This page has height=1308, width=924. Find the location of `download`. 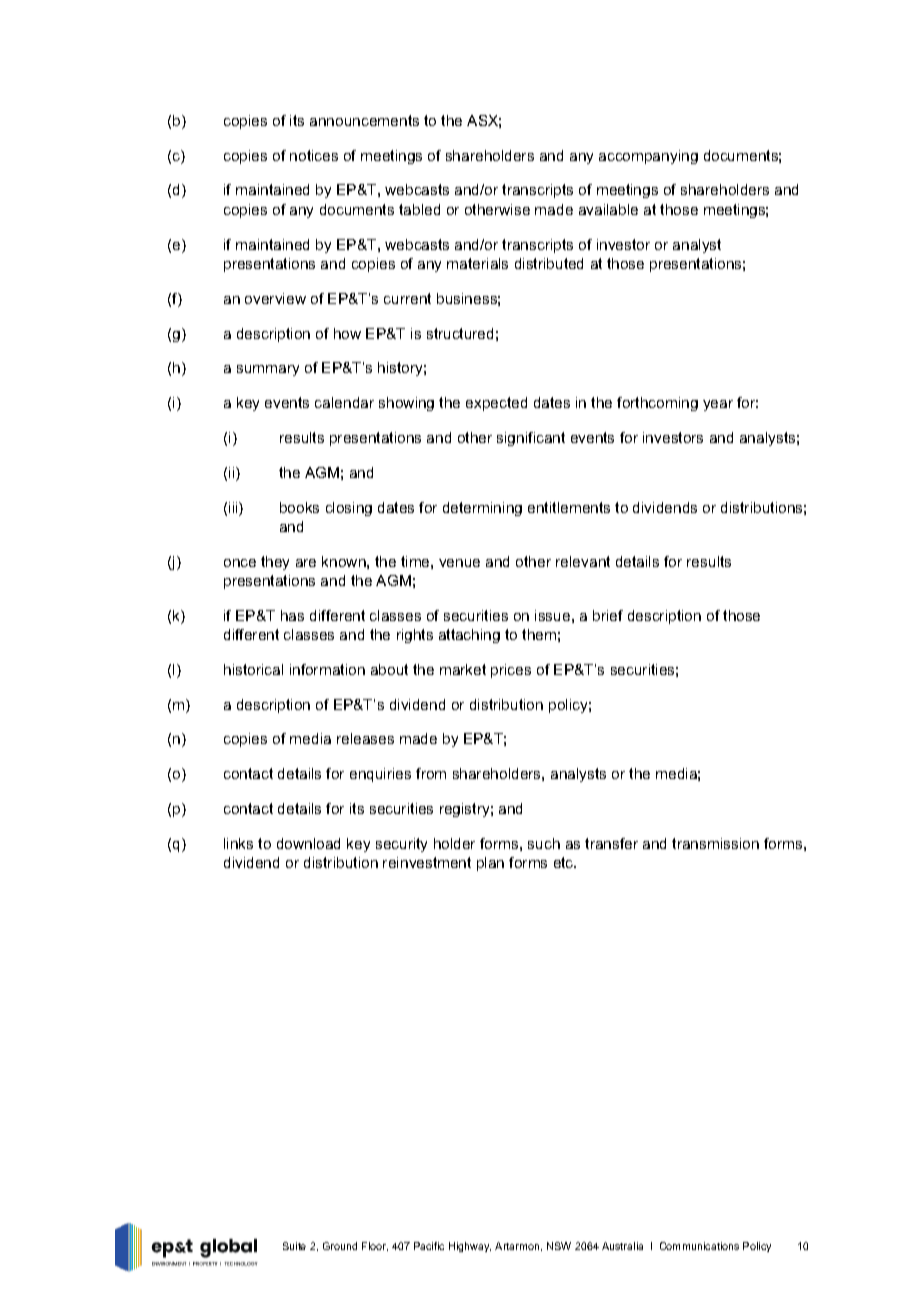

download is located at coordinates (308, 843).
